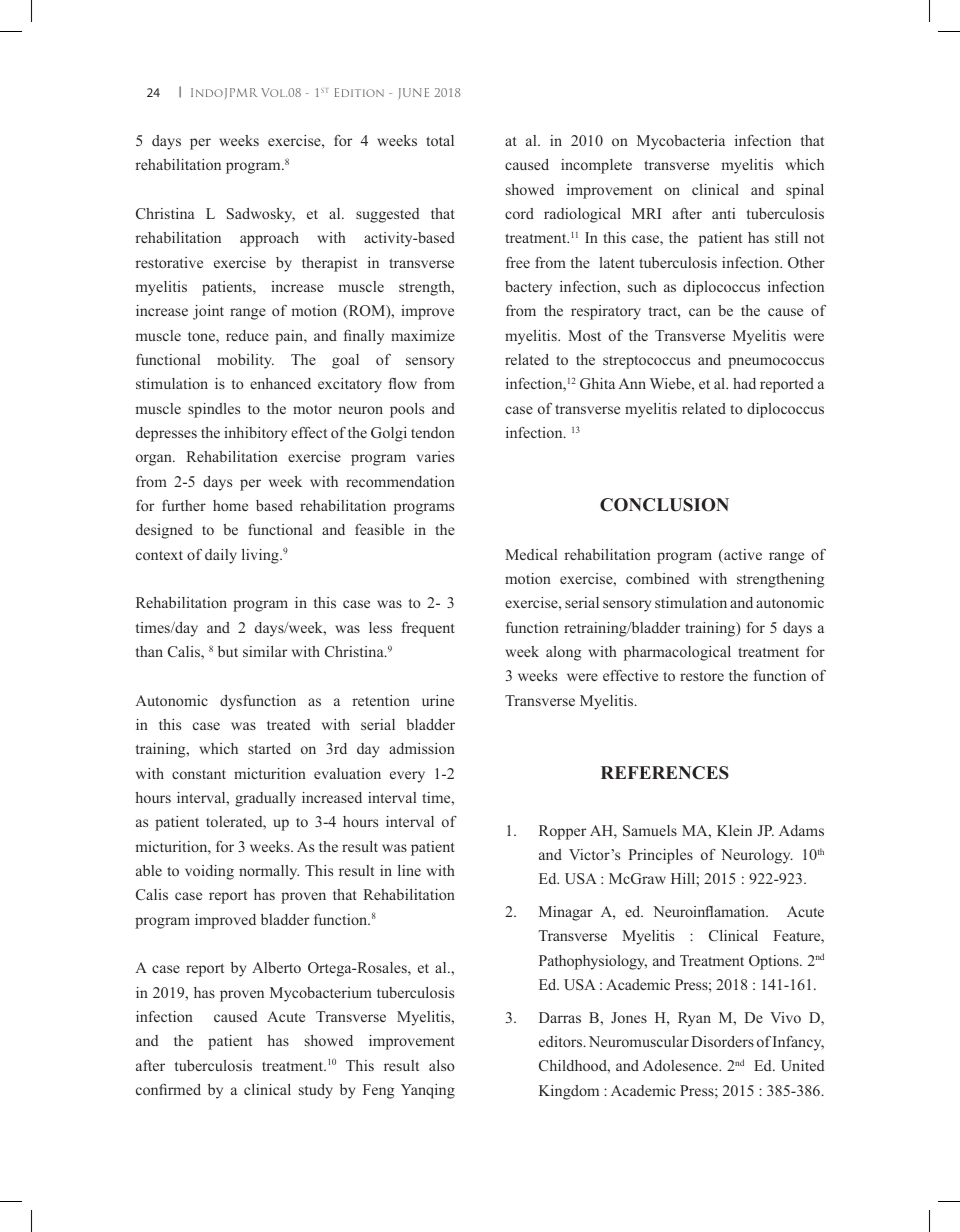 The height and width of the screenshot is (1232, 960). Describe the element at coordinates (255, 434) in the screenshot. I see `inhibitory` at that location.
